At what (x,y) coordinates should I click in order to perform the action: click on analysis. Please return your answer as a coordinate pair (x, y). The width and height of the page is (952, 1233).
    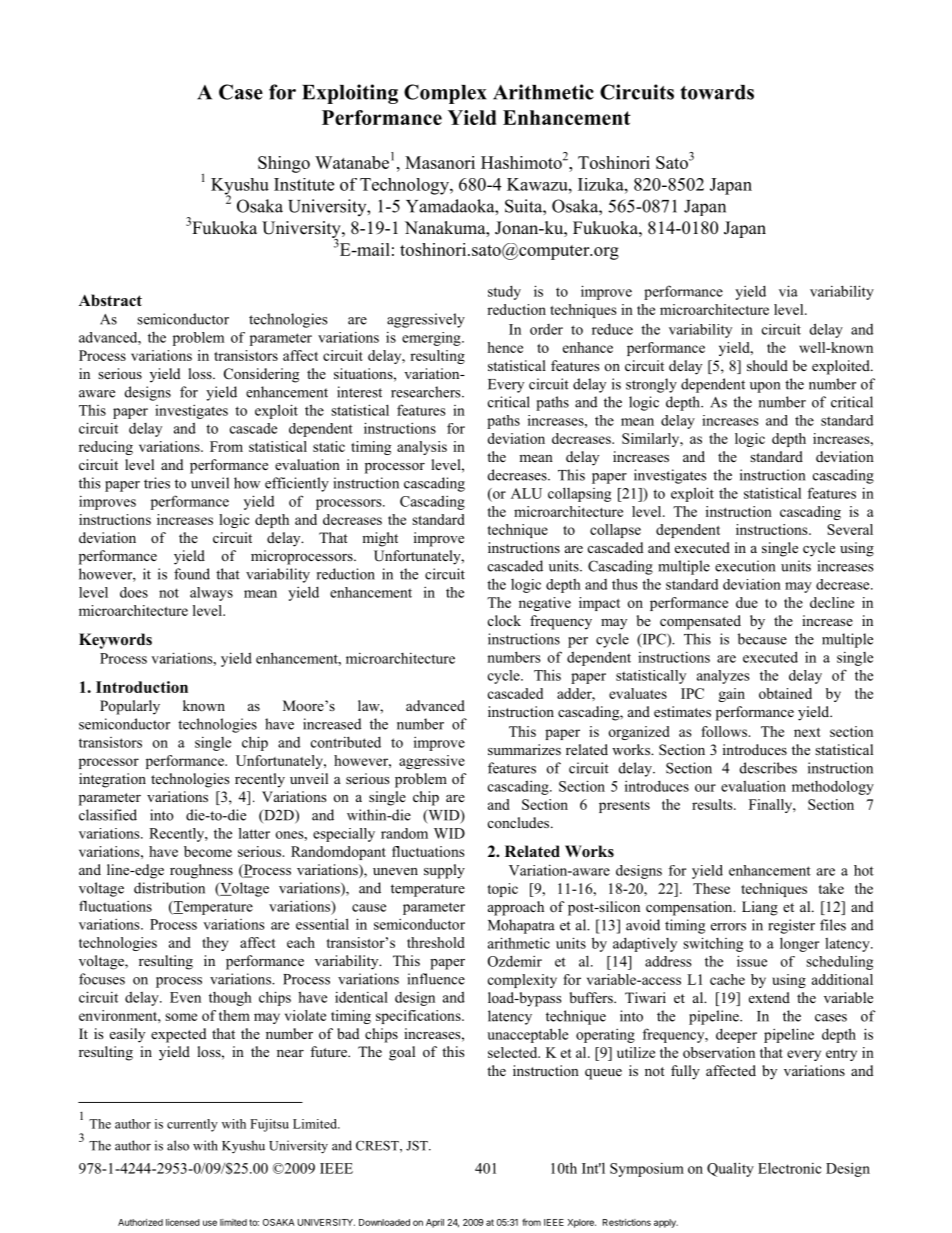
    Looking at the image, I should click on (422, 448).
